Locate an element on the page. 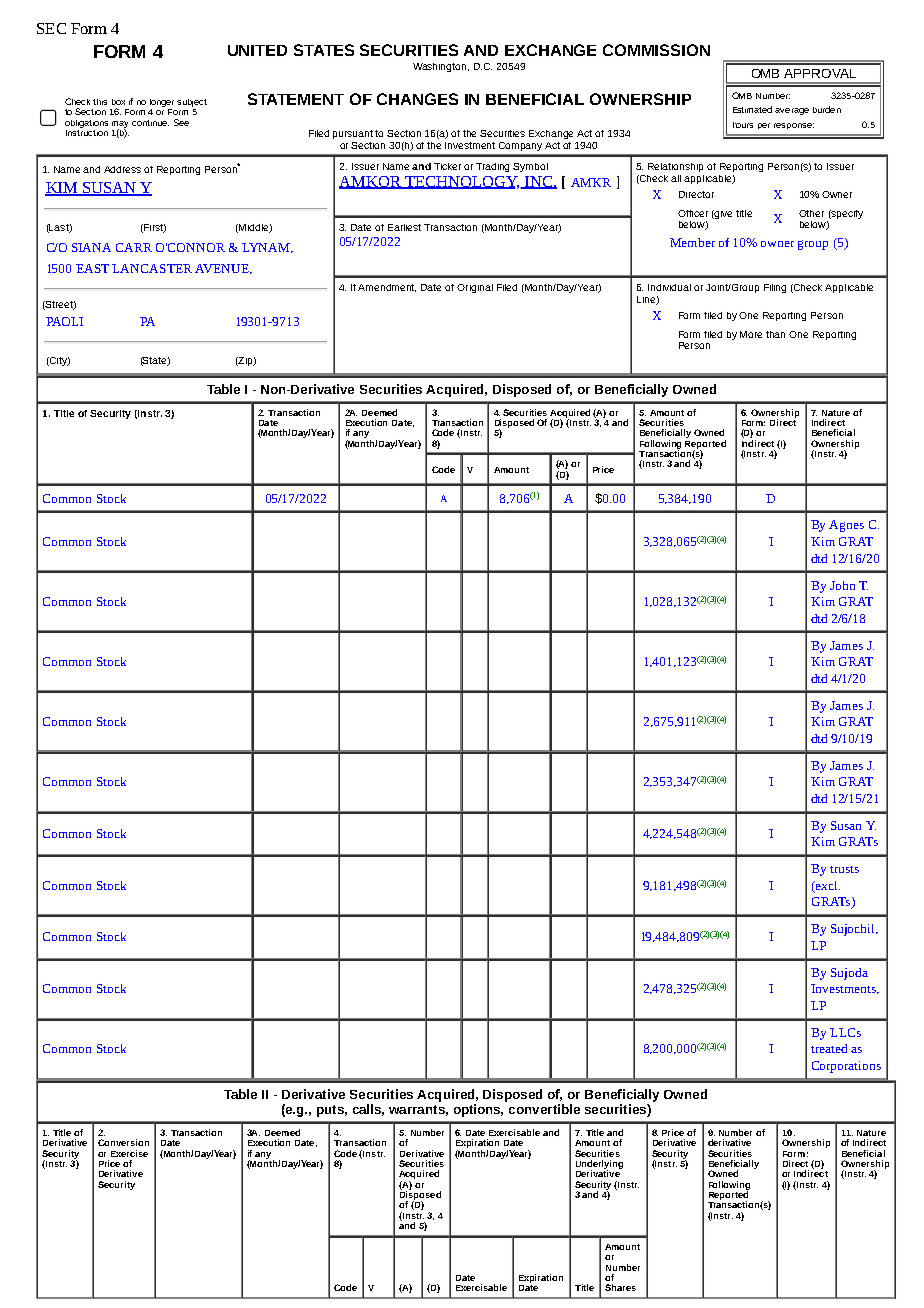 The height and width of the document is (1308, 924). Estimated is located at coordinates (752, 109).
